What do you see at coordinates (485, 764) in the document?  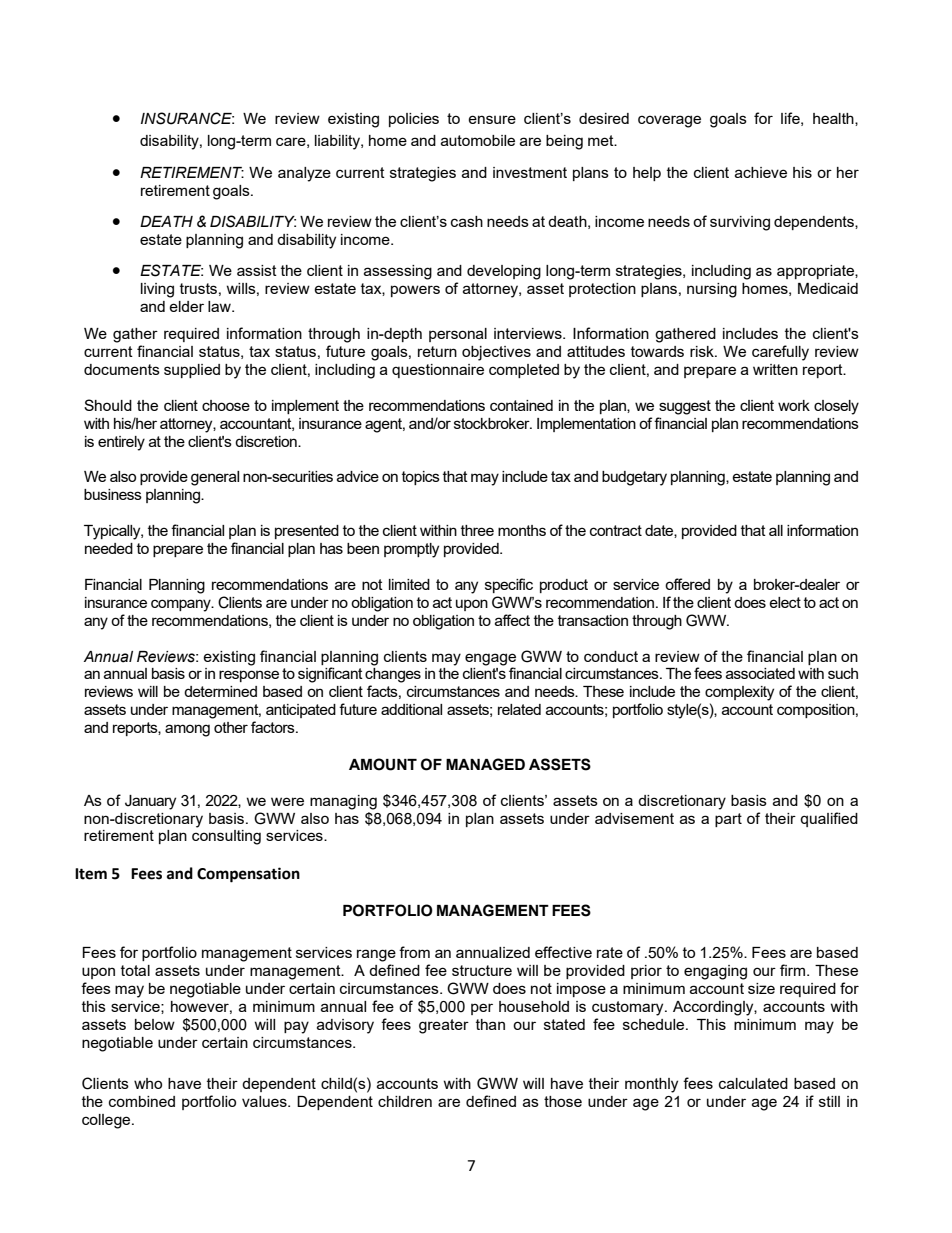 I see `MANAGED` at bounding box center [485, 764].
